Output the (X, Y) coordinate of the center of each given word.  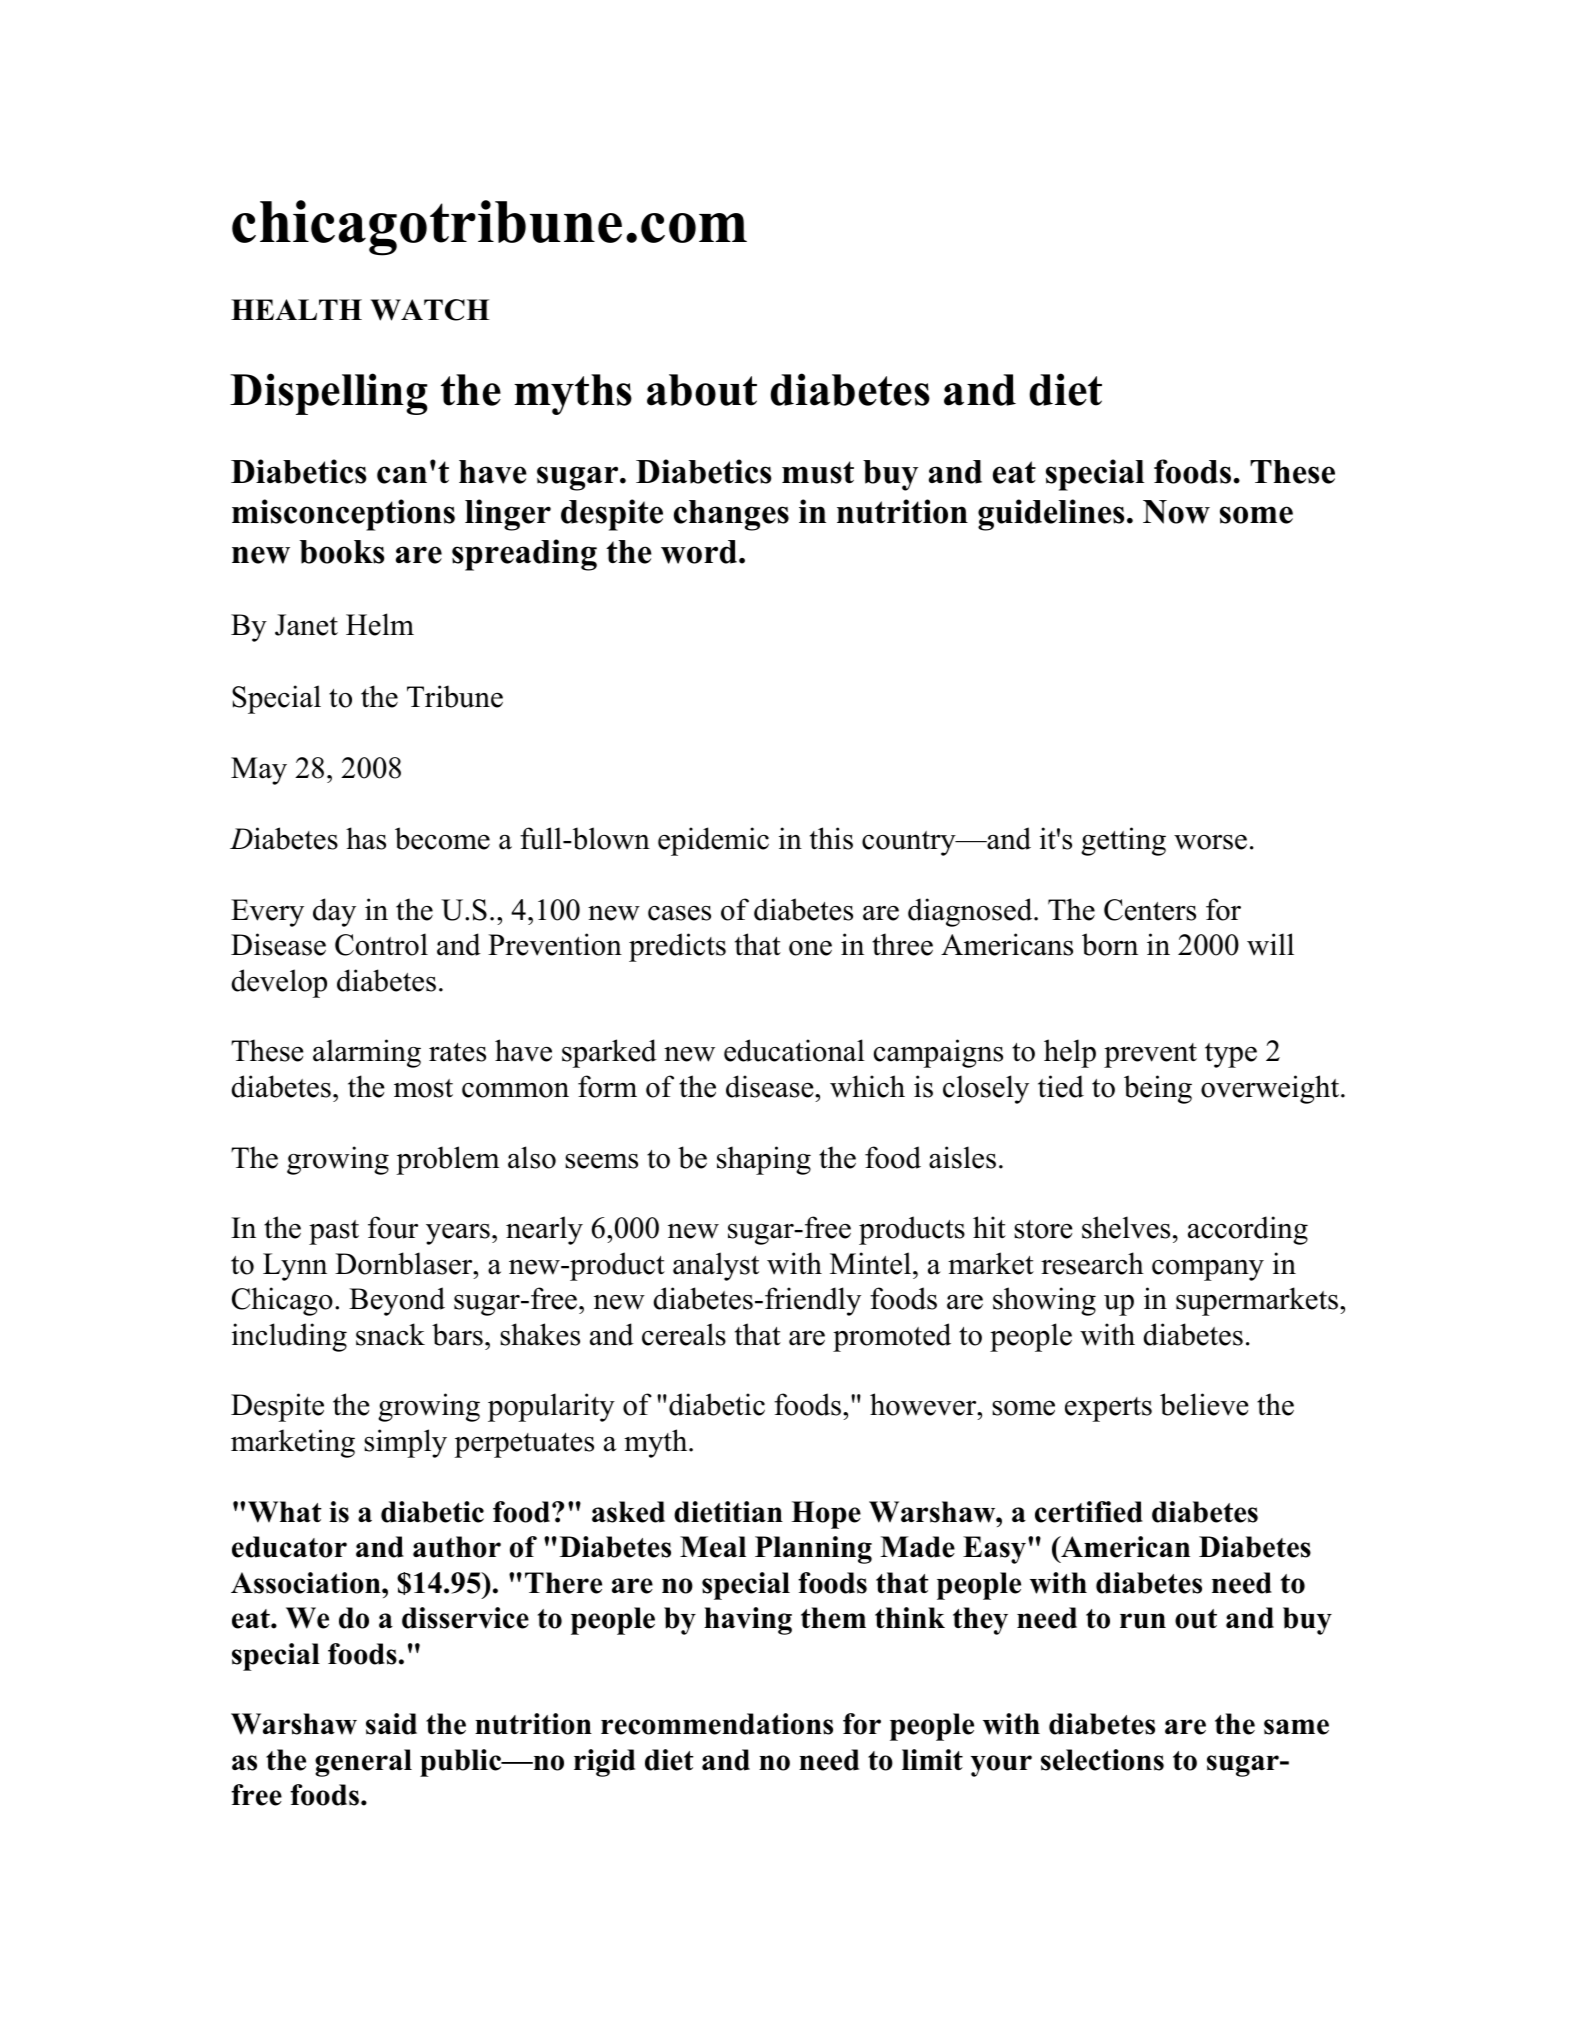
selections (1102, 1760)
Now (1176, 512)
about (702, 390)
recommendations (717, 1724)
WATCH (430, 310)
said (391, 1724)
